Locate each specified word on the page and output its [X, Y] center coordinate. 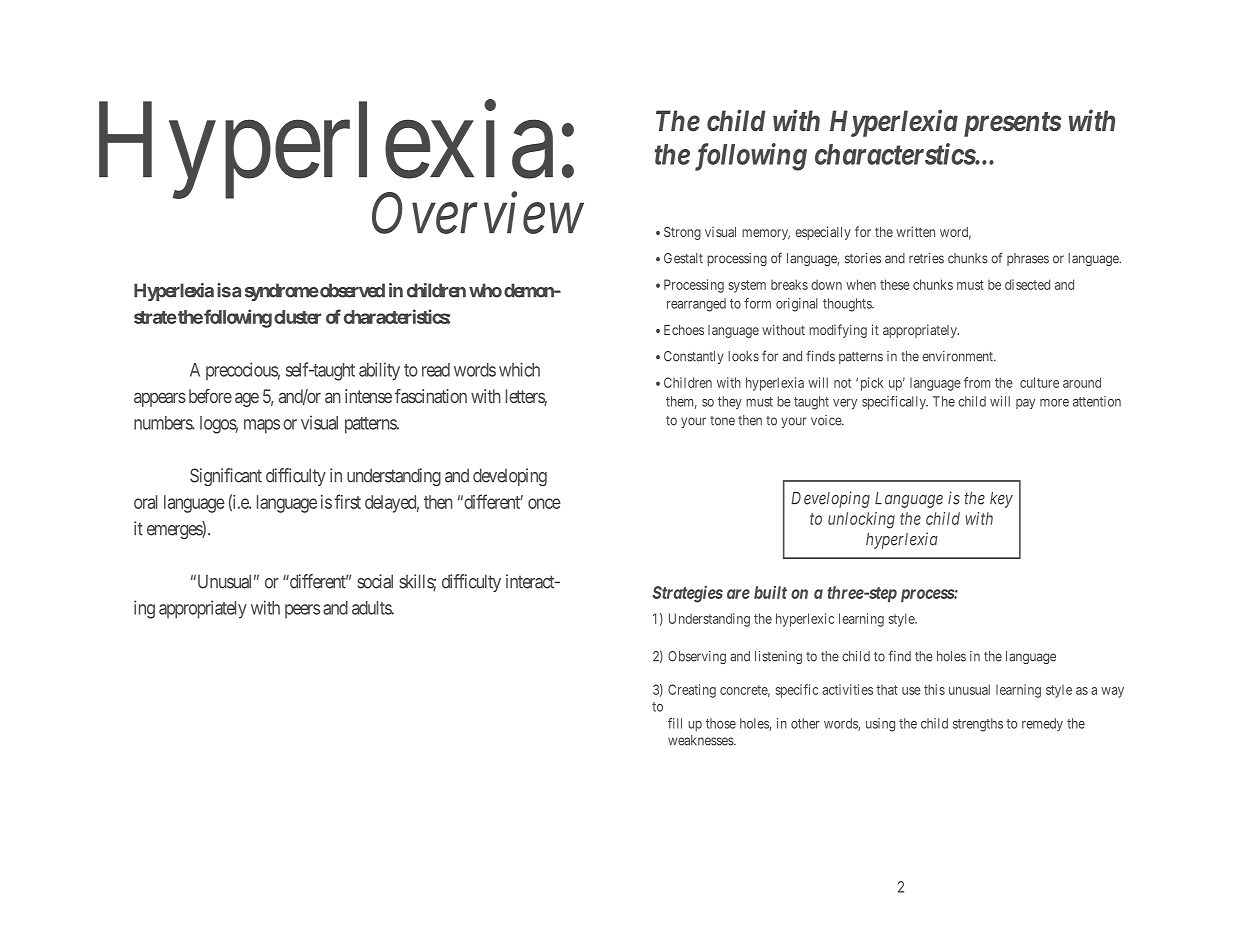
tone [722, 421]
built [770, 592]
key [1001, 500]
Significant [226, 477]
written [915, 231]
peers [302, 611]
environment [958, 356]
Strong [682, 233]
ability [379, 371]
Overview [478, 213]
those [721, 723]
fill [675, 723]
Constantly [694, 357]
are [738, 594]
